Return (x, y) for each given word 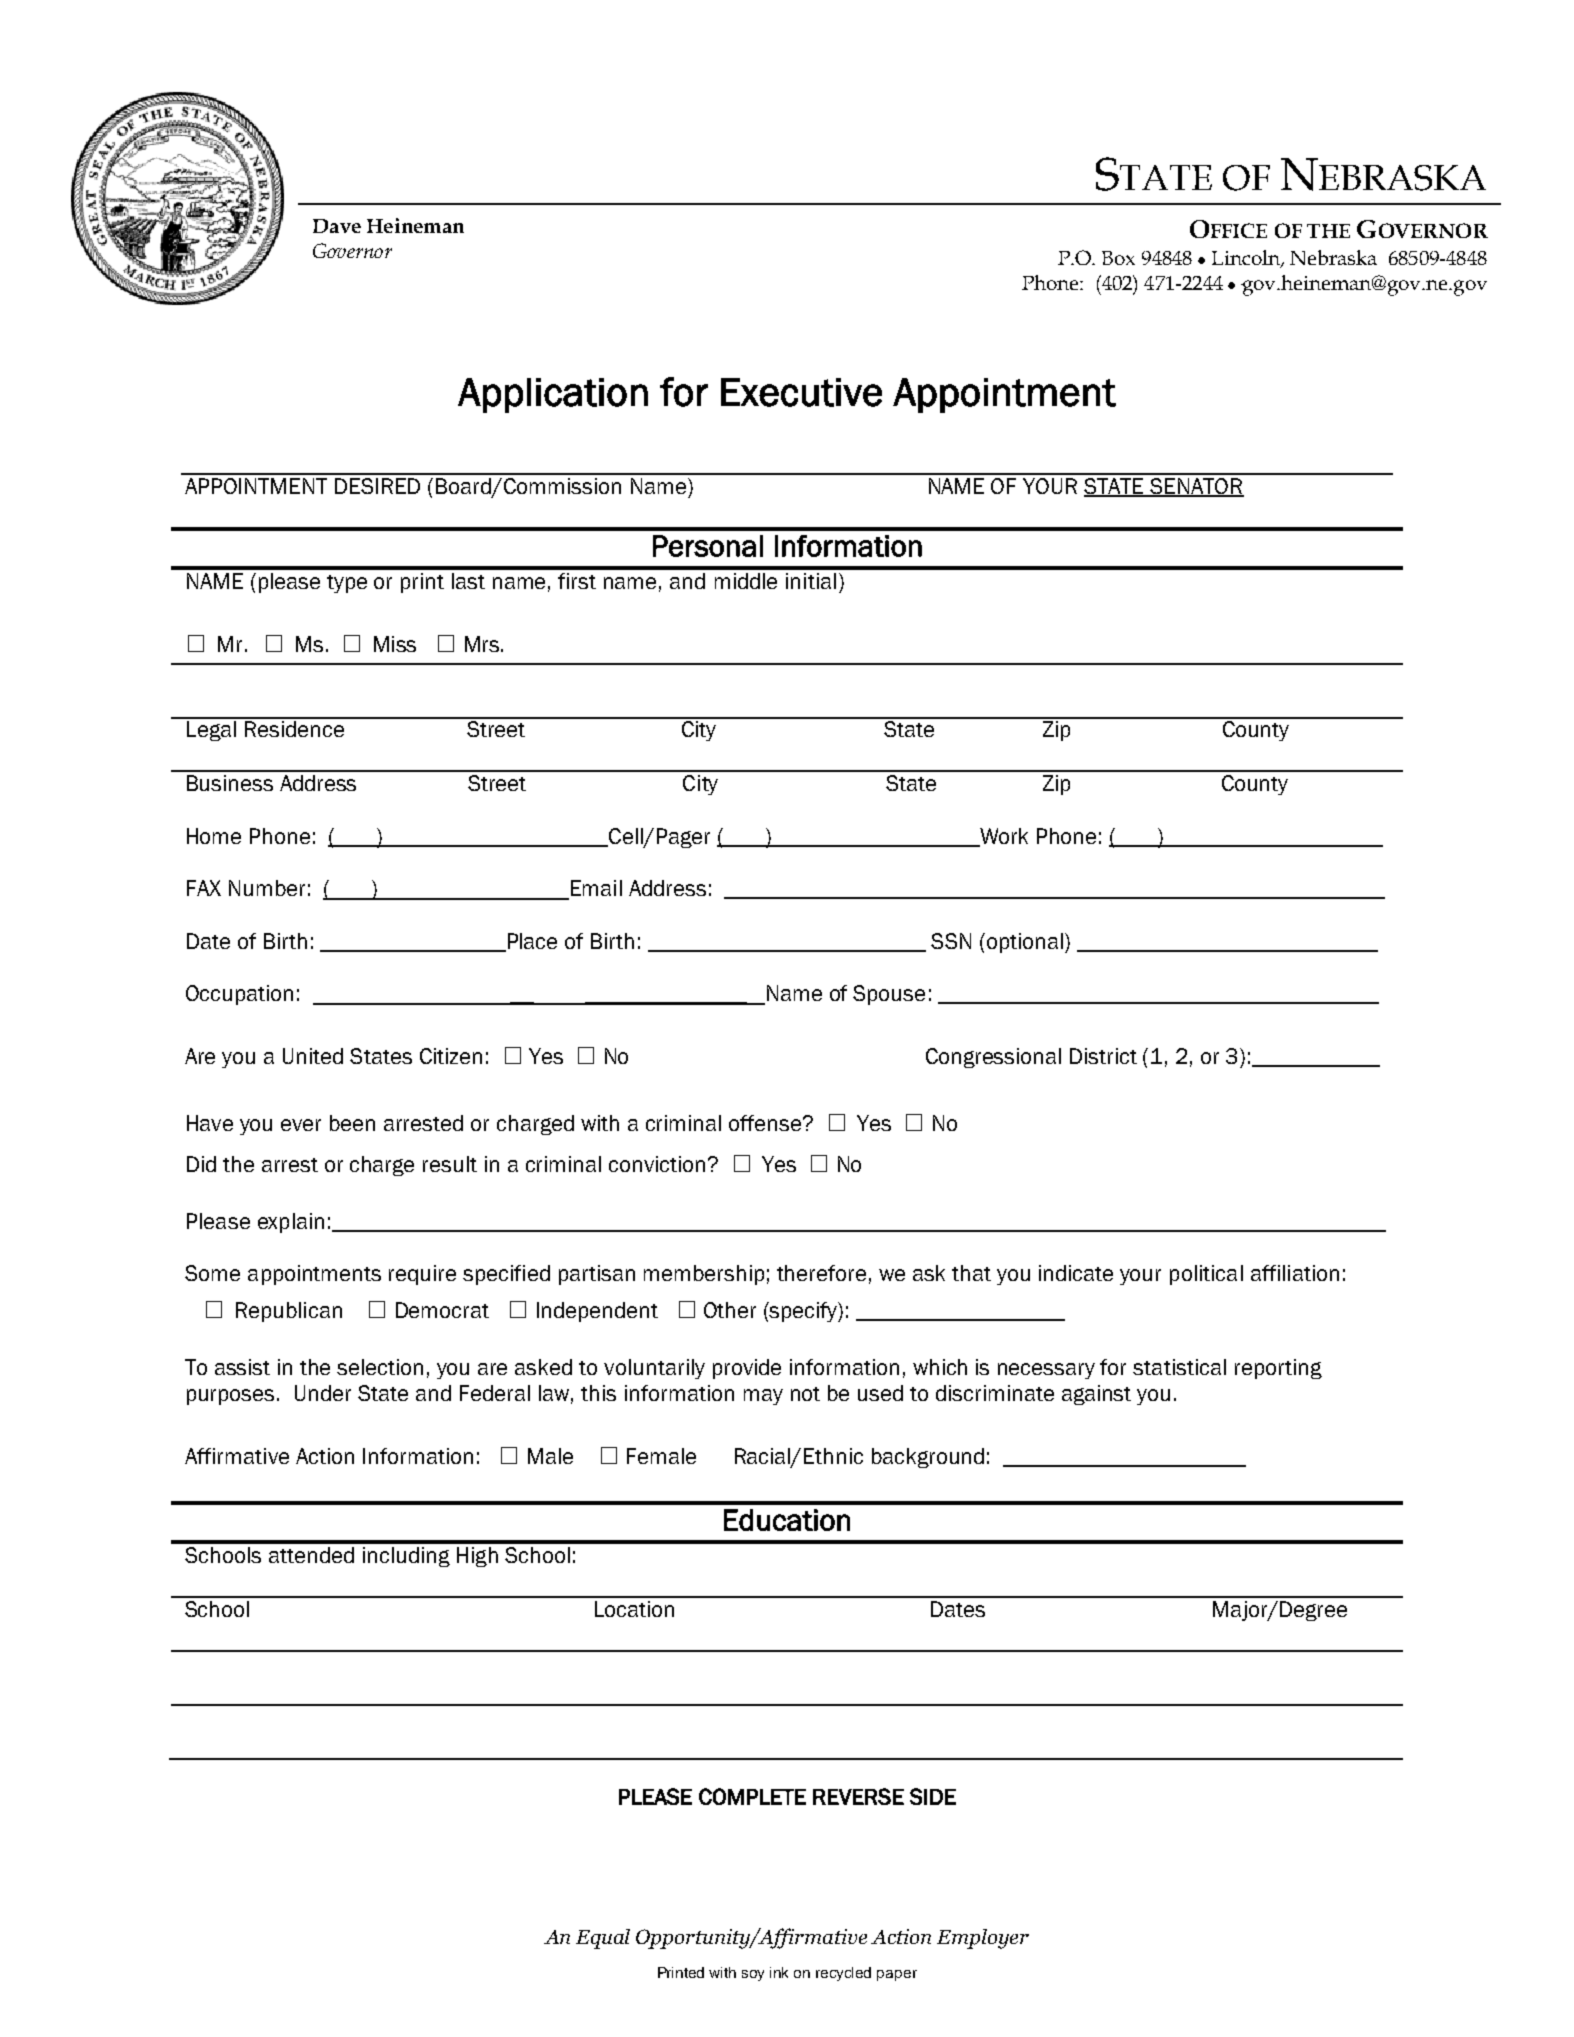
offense (766, 1123)
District (1103, 1056)
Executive (801, 392)
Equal (603, 1939)
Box (1118, 258)
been (352, 1123)
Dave (337, 226)
